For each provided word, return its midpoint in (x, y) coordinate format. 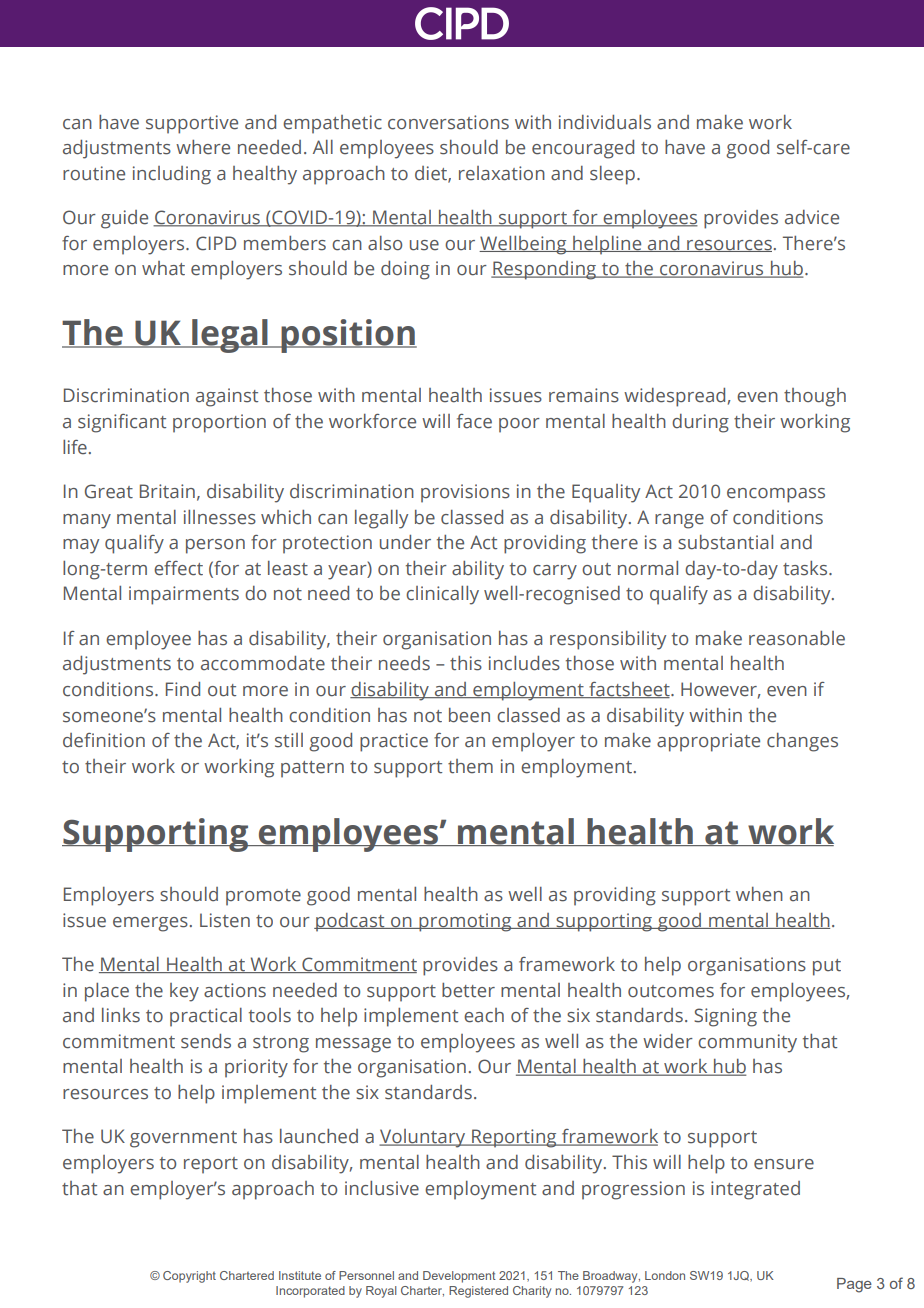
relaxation (502, 173)
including (172, 175)
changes (802, 742)
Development (459, 1277)
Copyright (189, 1277)
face (474, 421)
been (469, 715)
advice (812, 217)
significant (122, 423)
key (184, 992)
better (468, 990)
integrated (755, 1190)
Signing (725, 1017)
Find (183, 689)
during (700, 423)
